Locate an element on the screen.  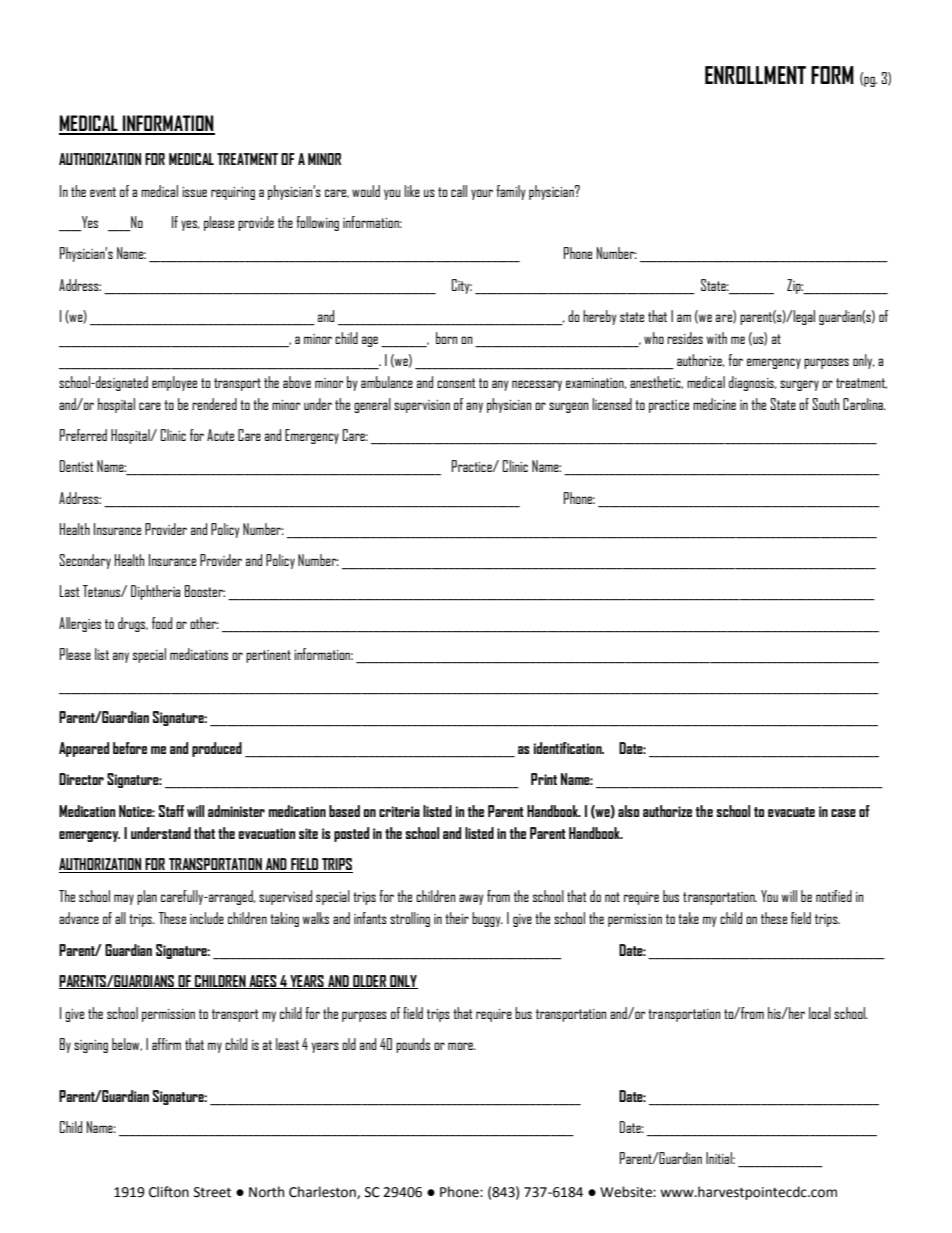
away is located at coordinates (471, 899).
